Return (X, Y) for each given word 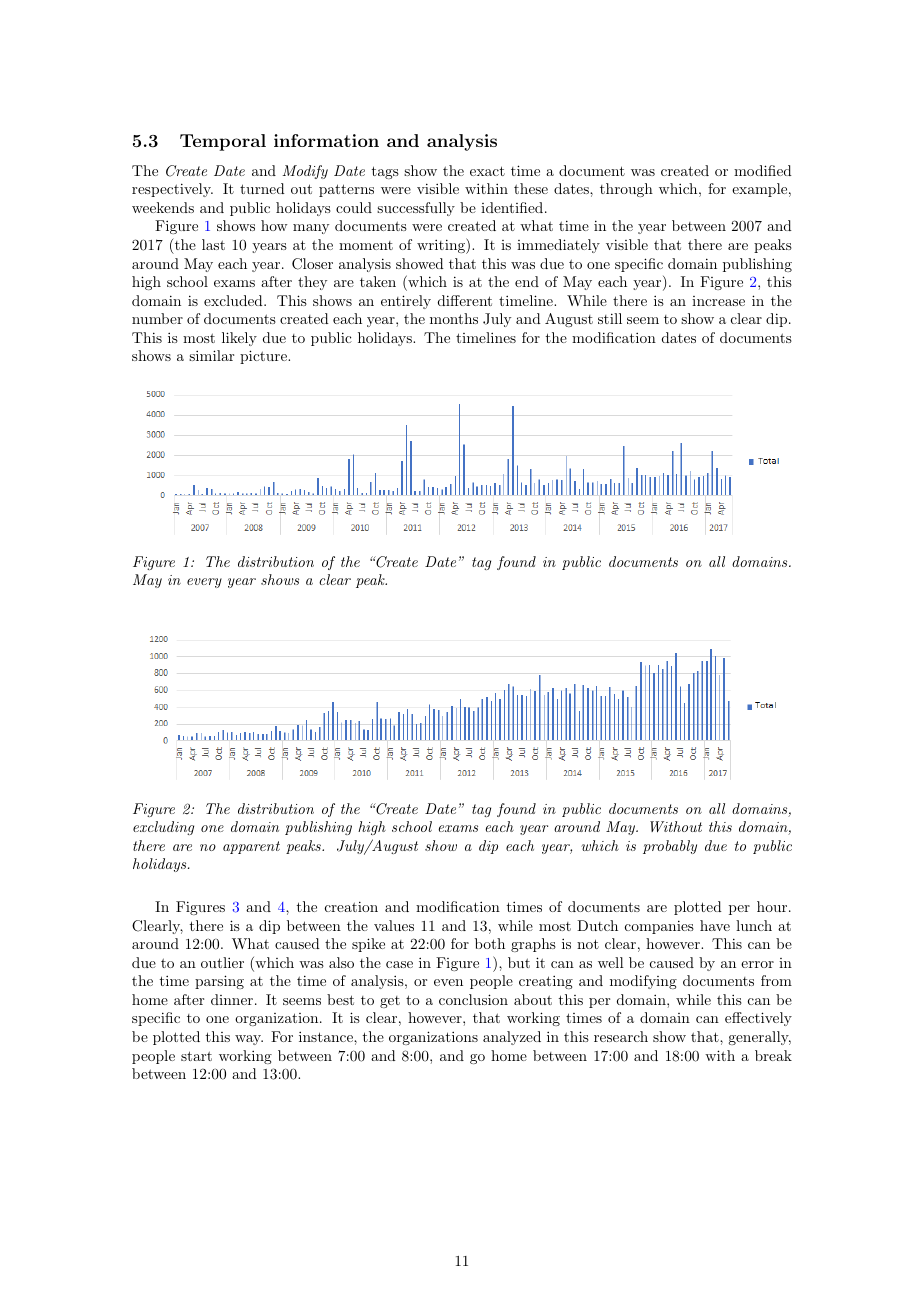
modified (763, 170)
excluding (163, 828)
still (610, 318)
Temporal (223, 142)
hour (772, 906)
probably (670, 847)
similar (211, 355)
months (454, 318)
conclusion (473, 999)
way (249, 1040)
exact (487, 171)
